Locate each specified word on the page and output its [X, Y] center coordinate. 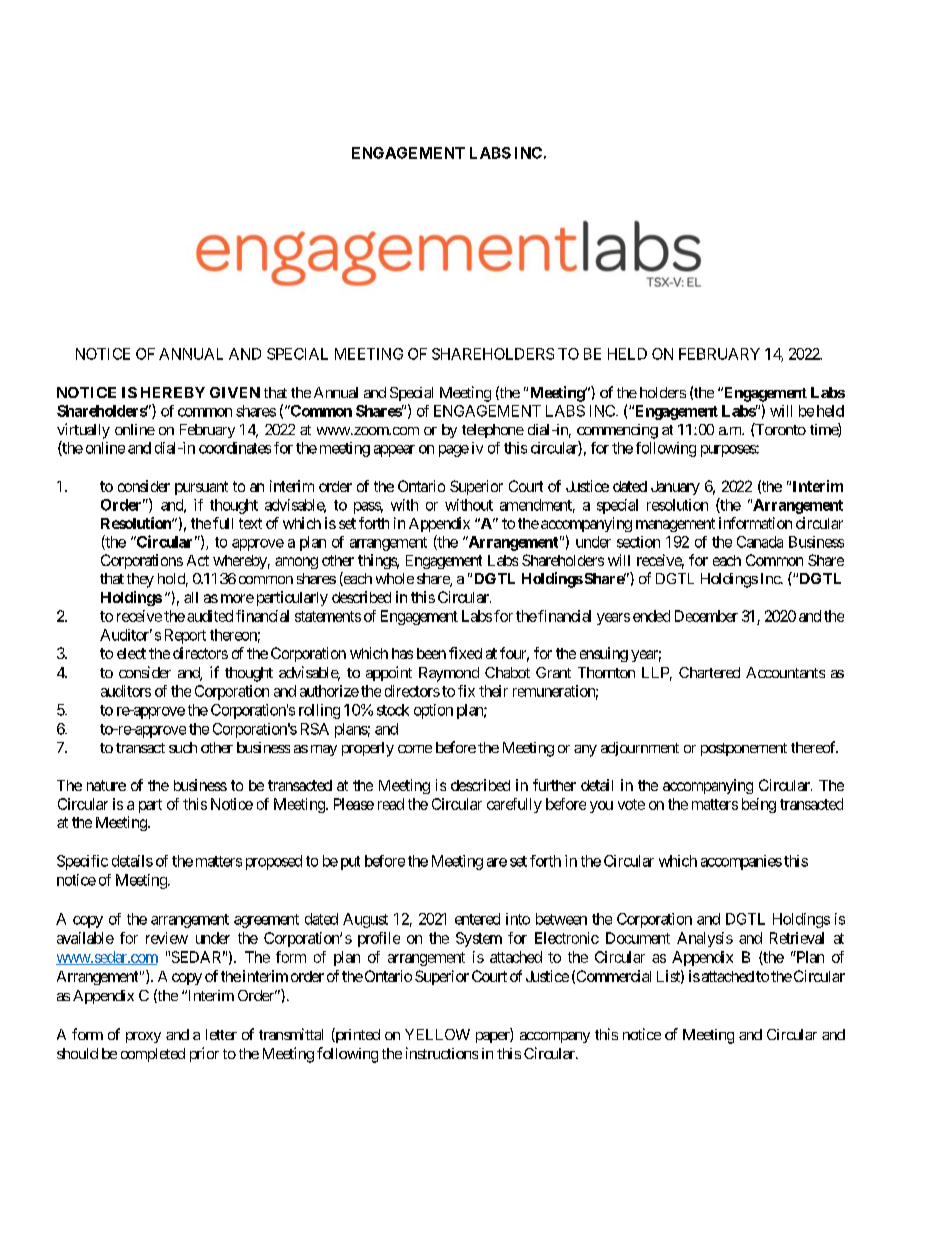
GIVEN [235, 392]
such [183, 747]
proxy [143, 1037]
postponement [744, 749]
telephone [493, 431]
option [433, 711]
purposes [730, 451]
